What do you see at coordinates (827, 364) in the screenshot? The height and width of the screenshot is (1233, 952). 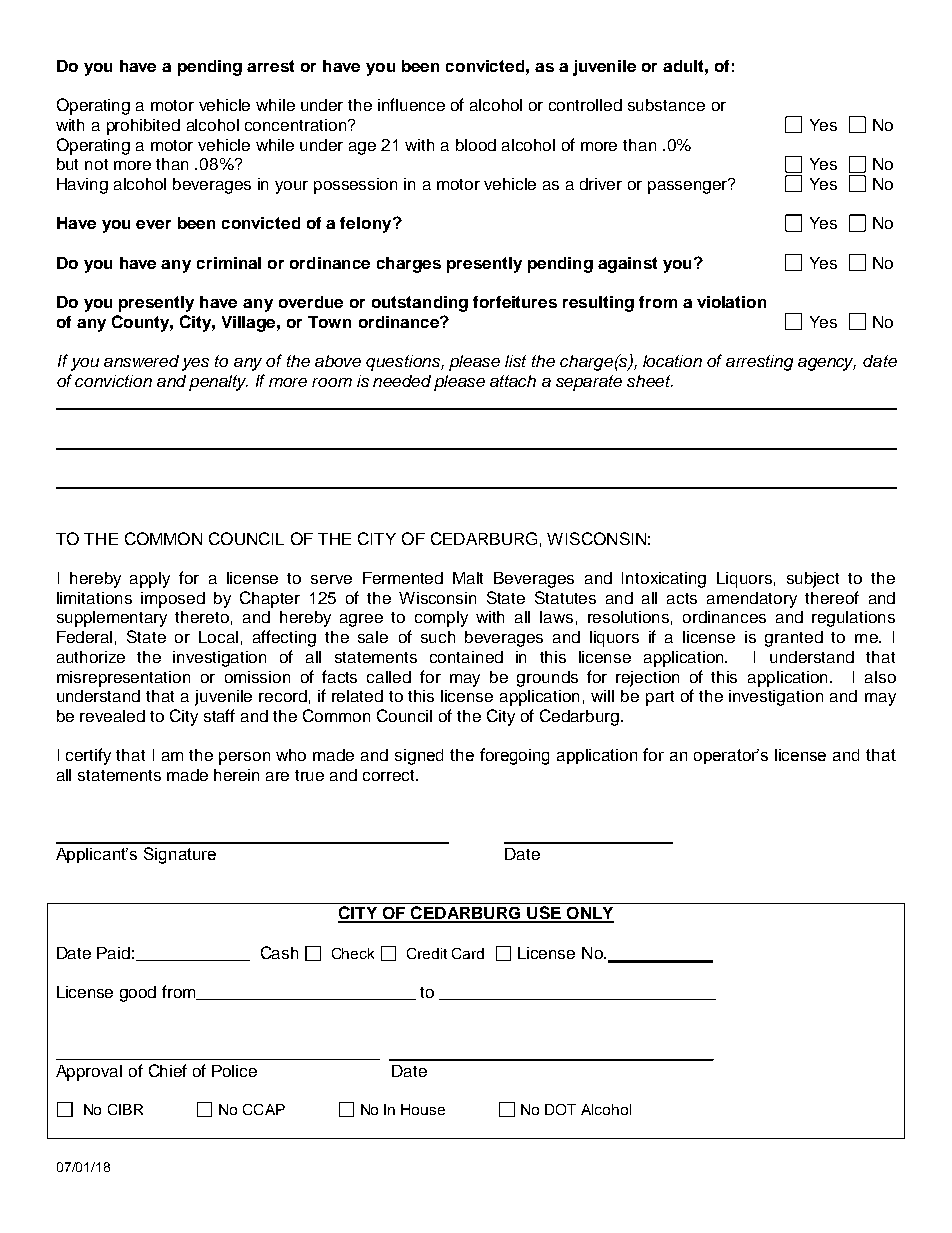 I see `agency` at bounding box center [827, 364].
